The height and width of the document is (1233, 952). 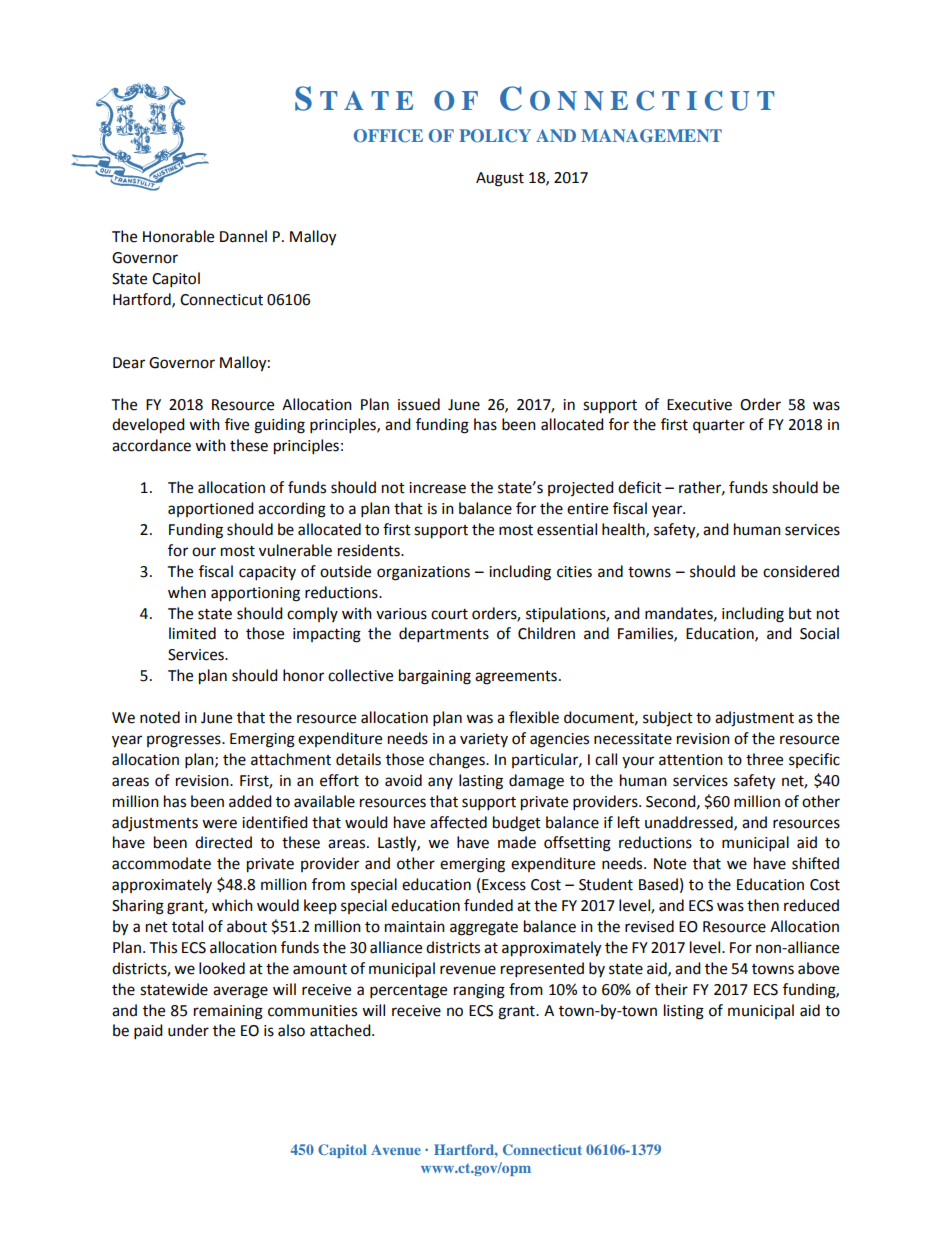 I want to click on MANAGEMENT, so click(x=651, y=136).
